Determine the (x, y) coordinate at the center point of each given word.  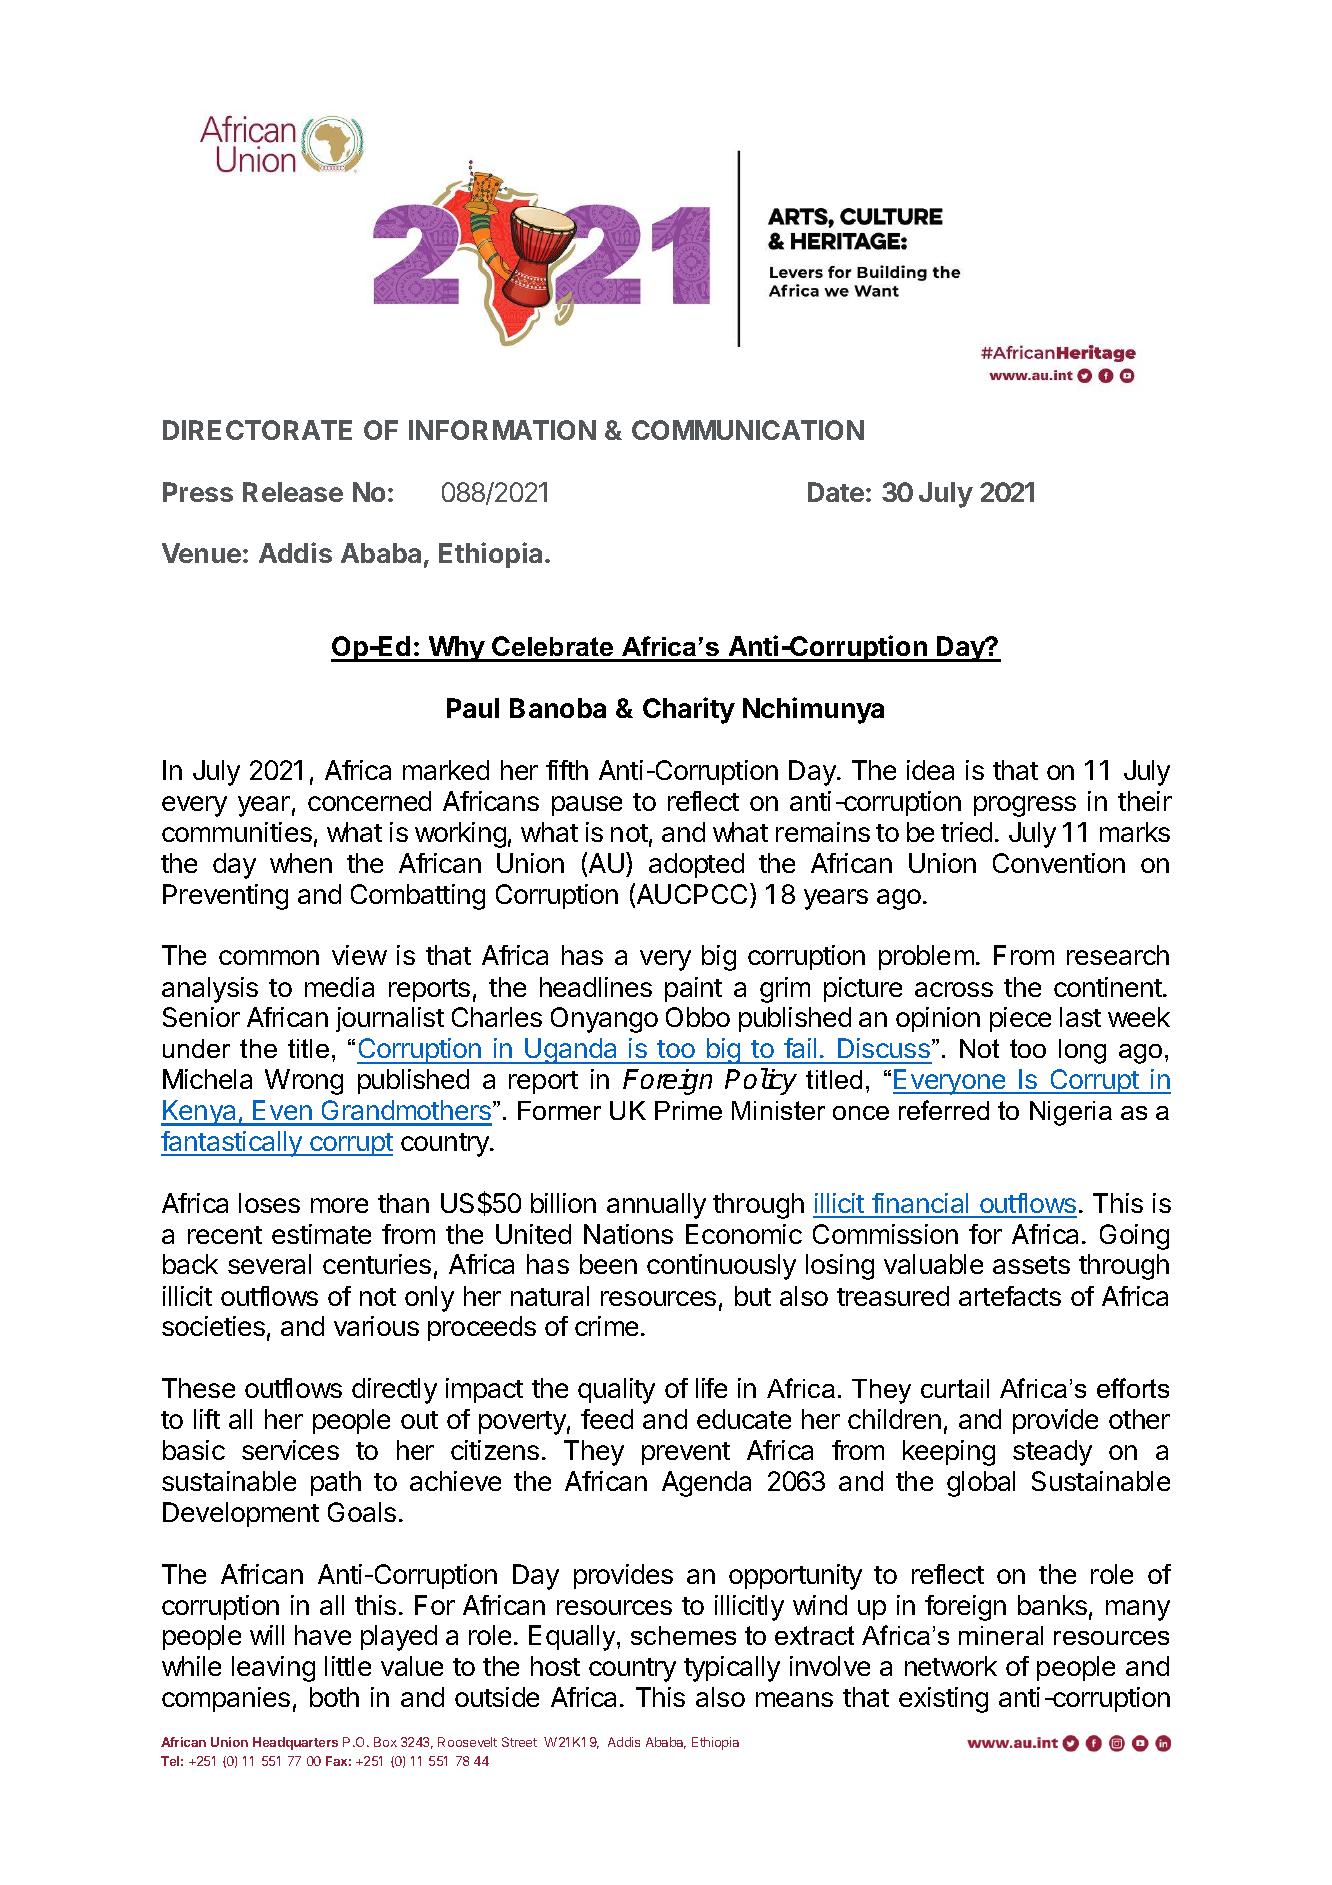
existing (943, 1700)
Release (293, 492)
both (334, 1697)
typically (732, 1669)
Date (836, 492)
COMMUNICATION (748, 430)
